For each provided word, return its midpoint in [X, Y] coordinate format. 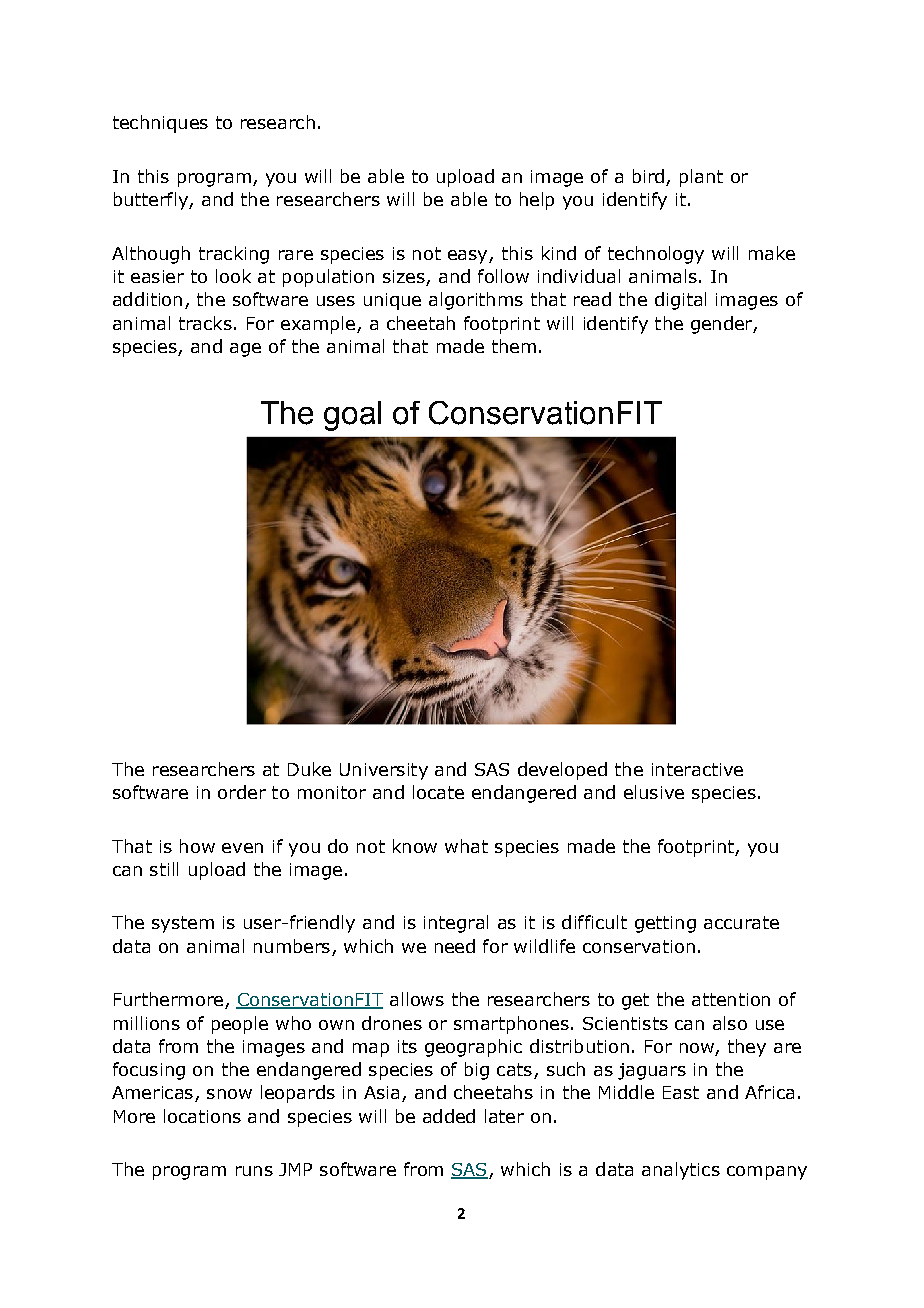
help [537, 201]
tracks [205, 323]
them [514, 346]
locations [202, 1116]
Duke [309, 769]
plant [701, 178]
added [449, 1116]
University [384, 771]
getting [665, 924]
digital [680, 301]
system [183, 924]
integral [456, 924]
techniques [160, 124]
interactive [697, 769]
